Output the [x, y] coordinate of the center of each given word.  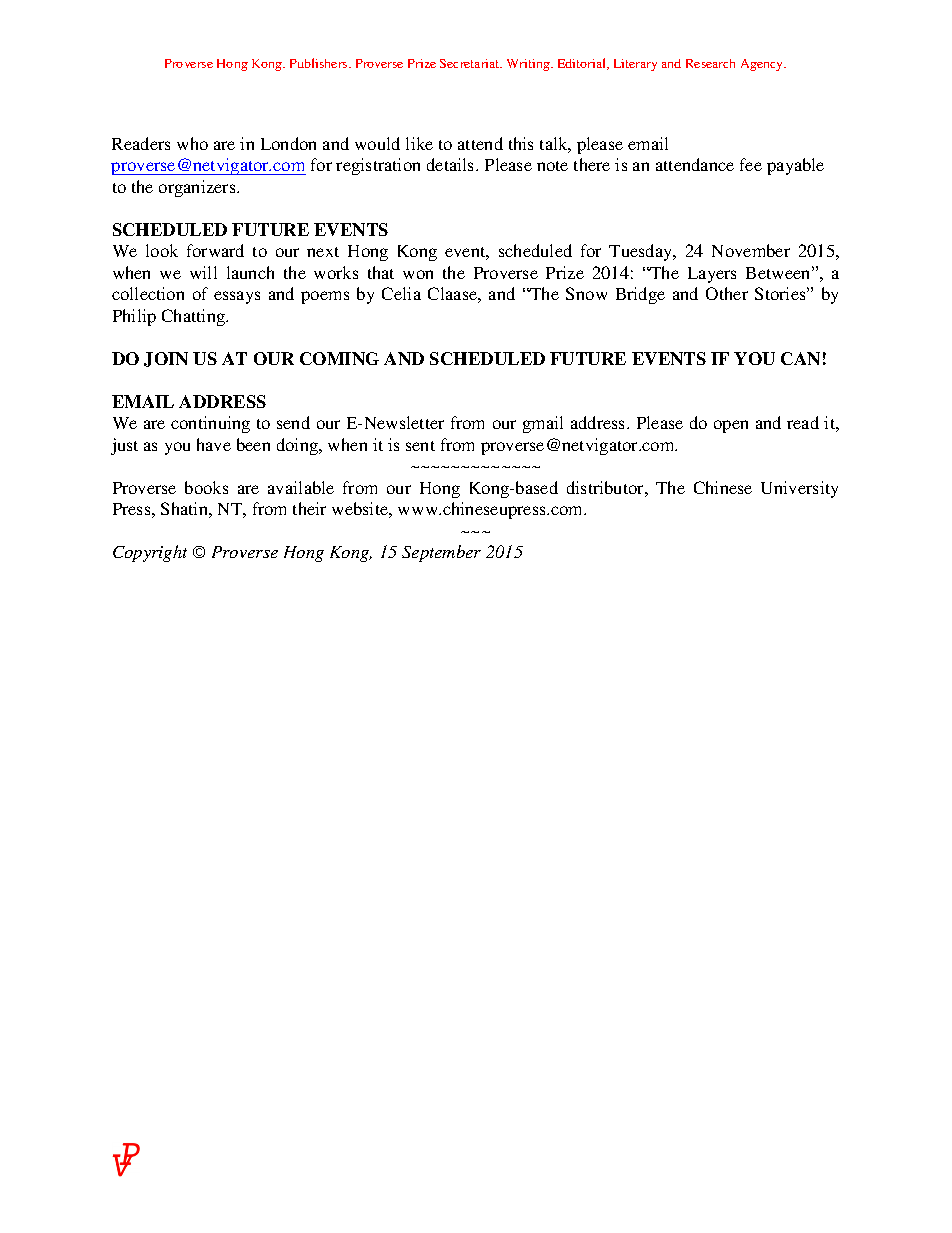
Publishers [320, 63]
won [418, 274]
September [441, 553]
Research [710, 63]
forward [215, 250]
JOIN [166, 359]
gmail [543, 424]
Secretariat [471, 63]
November [751, 250]
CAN [800, 358]
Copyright [150, 553]
